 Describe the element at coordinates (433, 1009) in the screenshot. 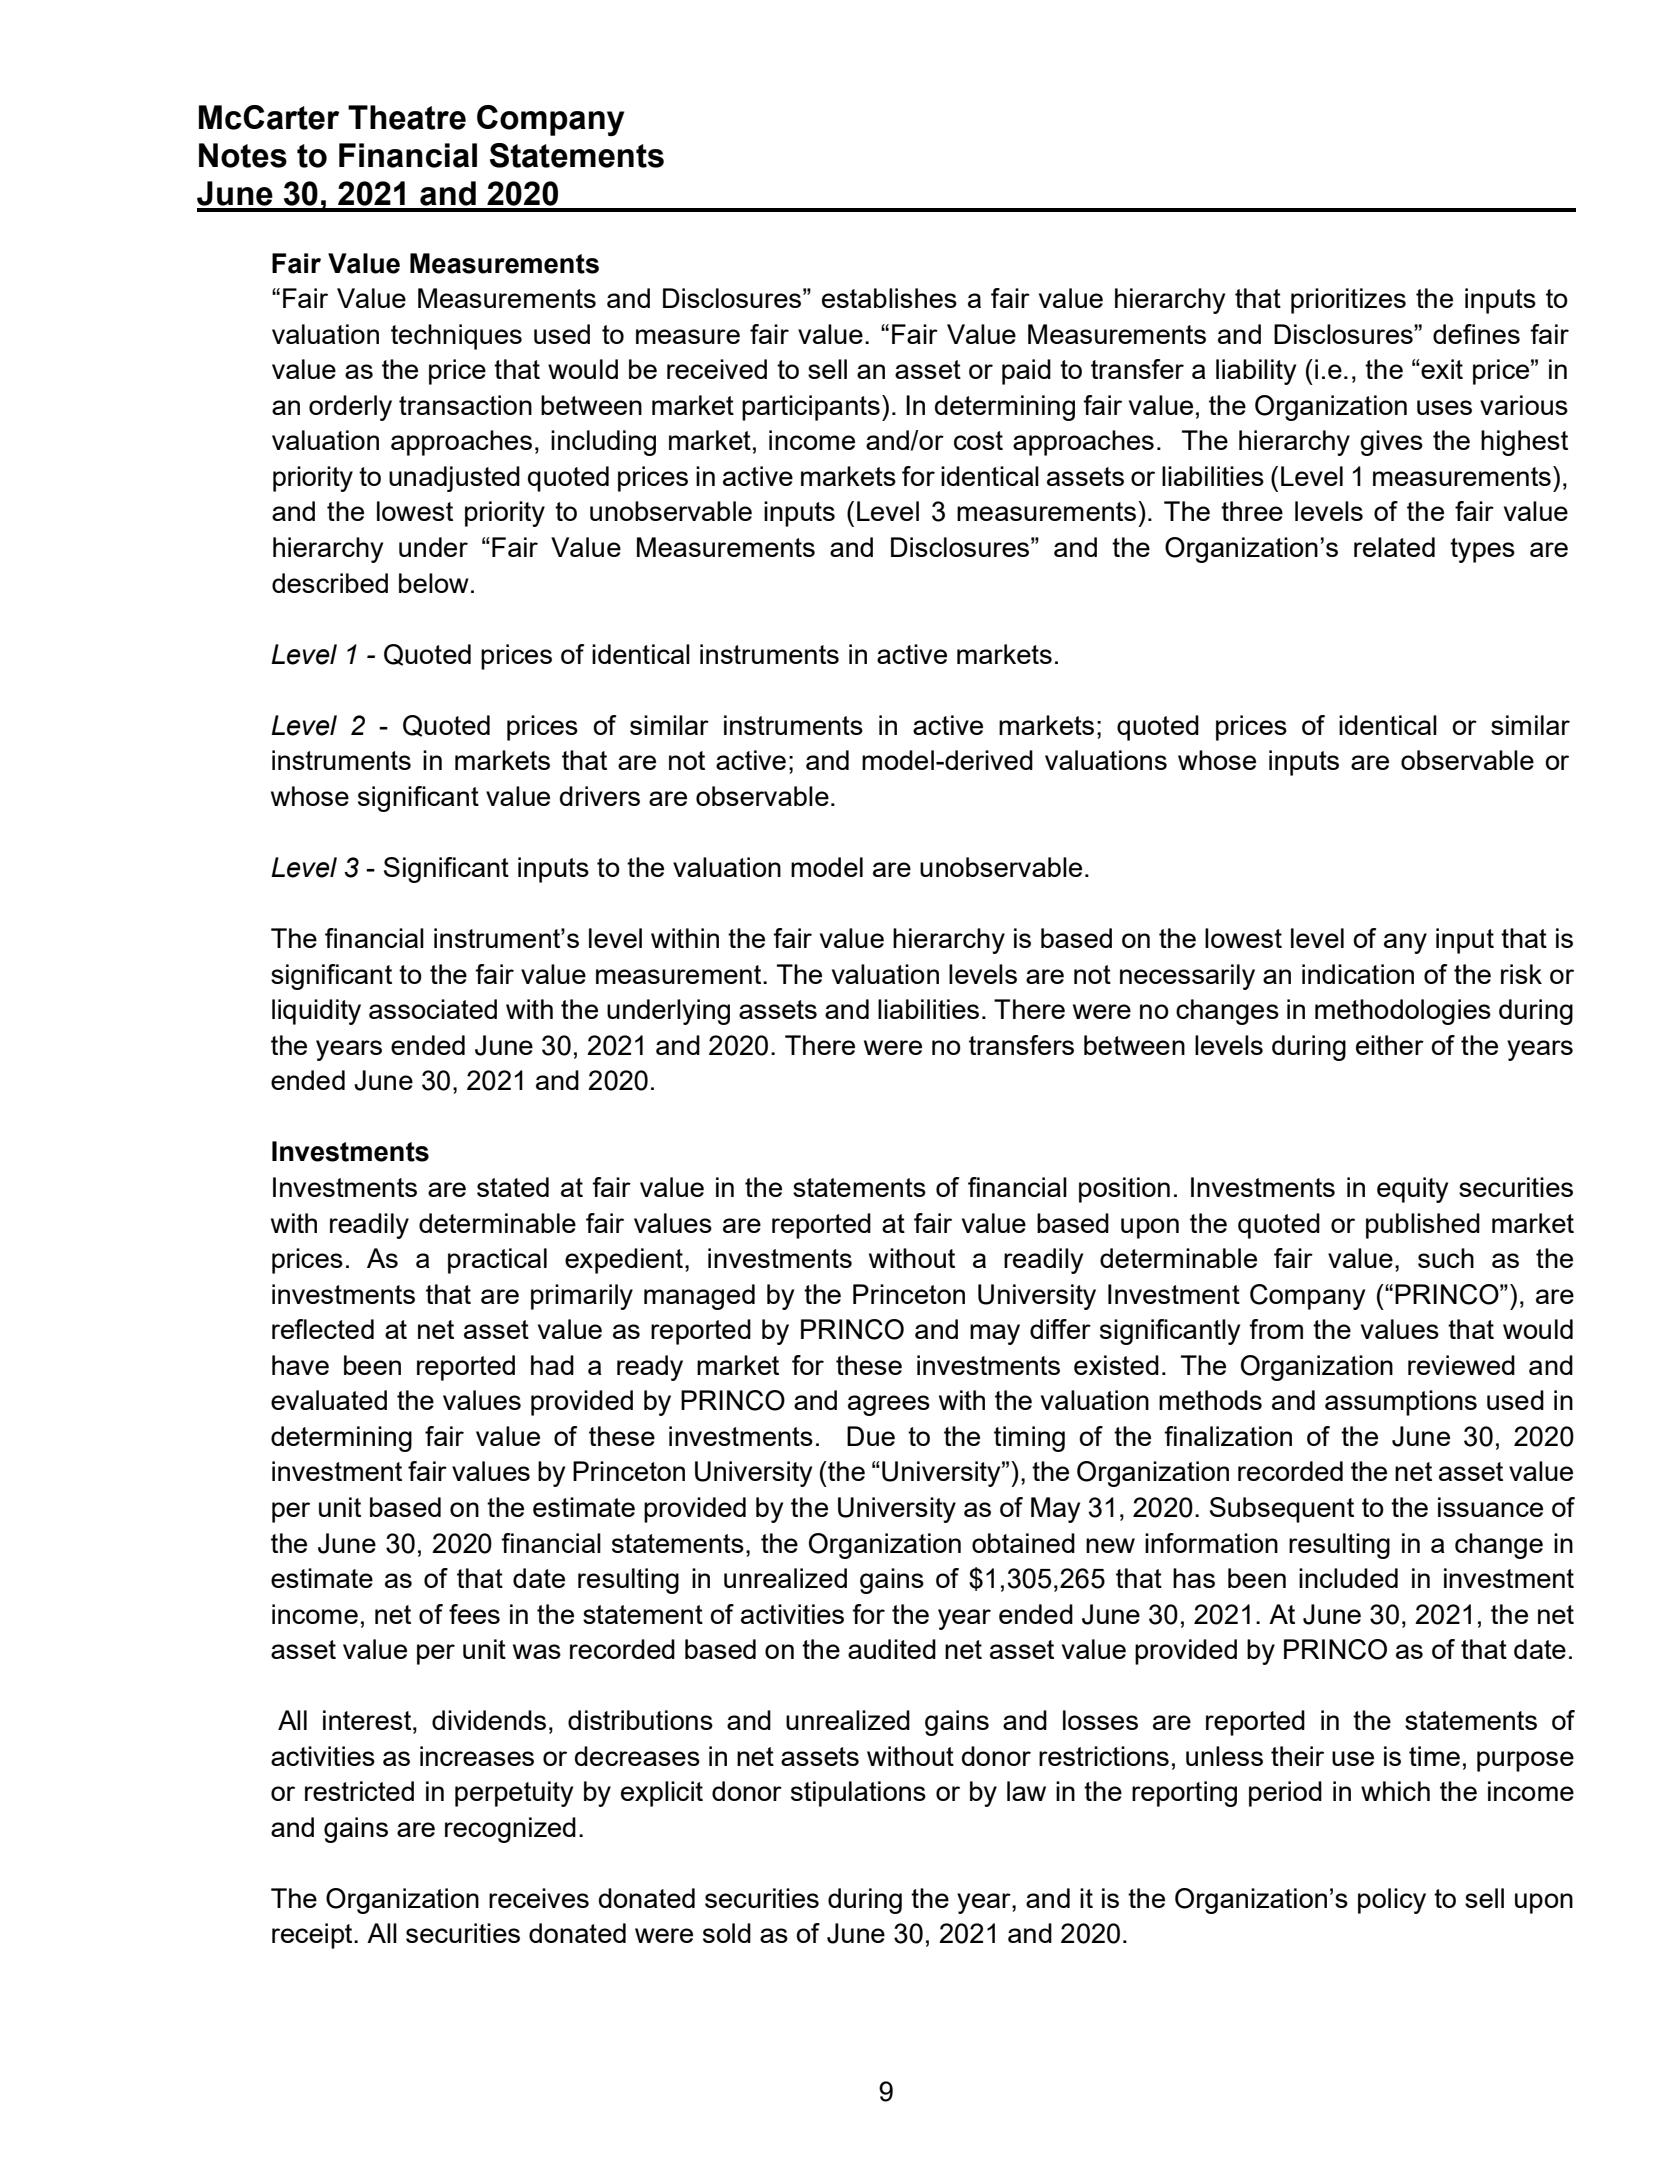

I see `associated` at that location.
